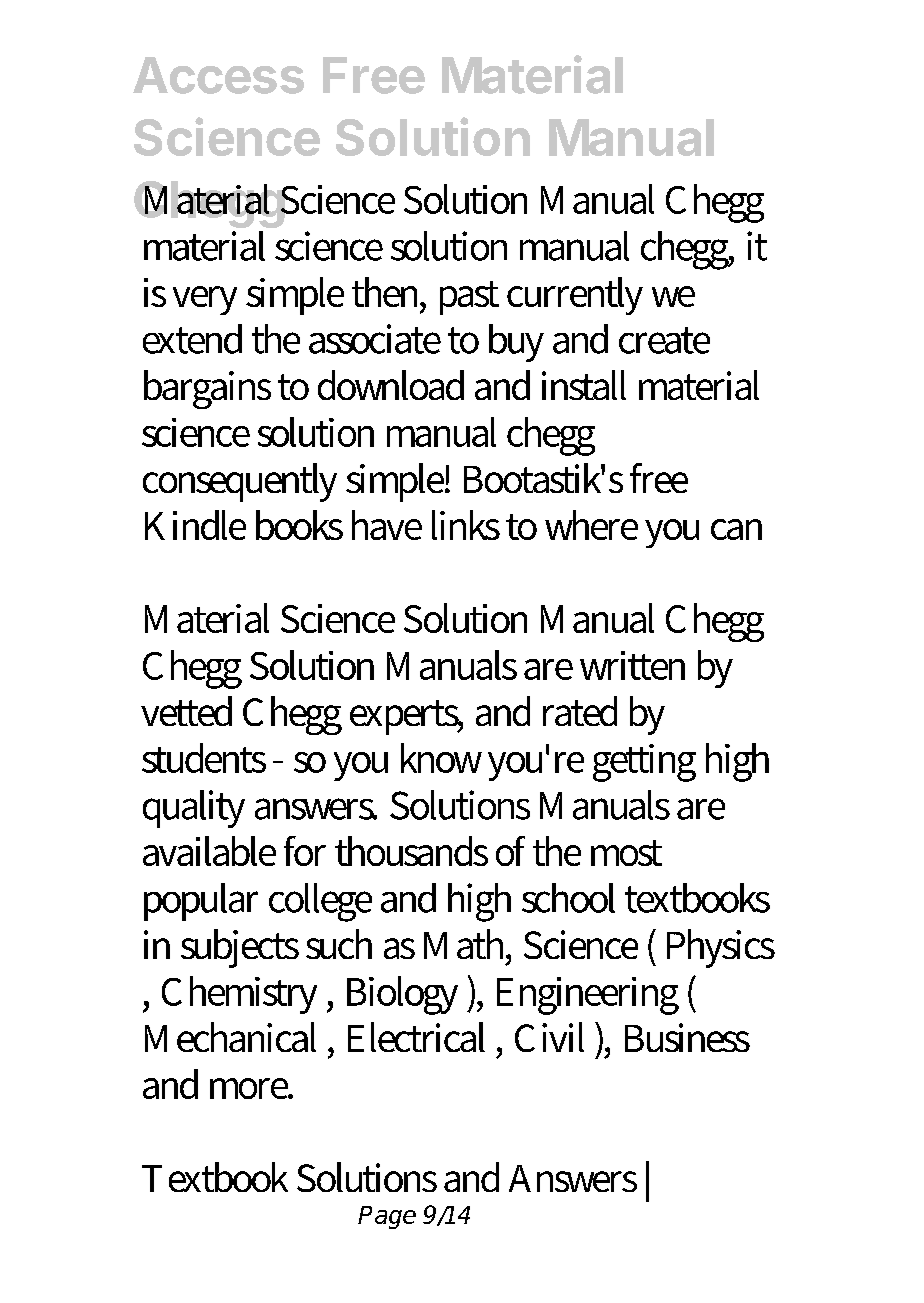 The image size is (924, 1303). I want to click on currently, so click(575, 296).
